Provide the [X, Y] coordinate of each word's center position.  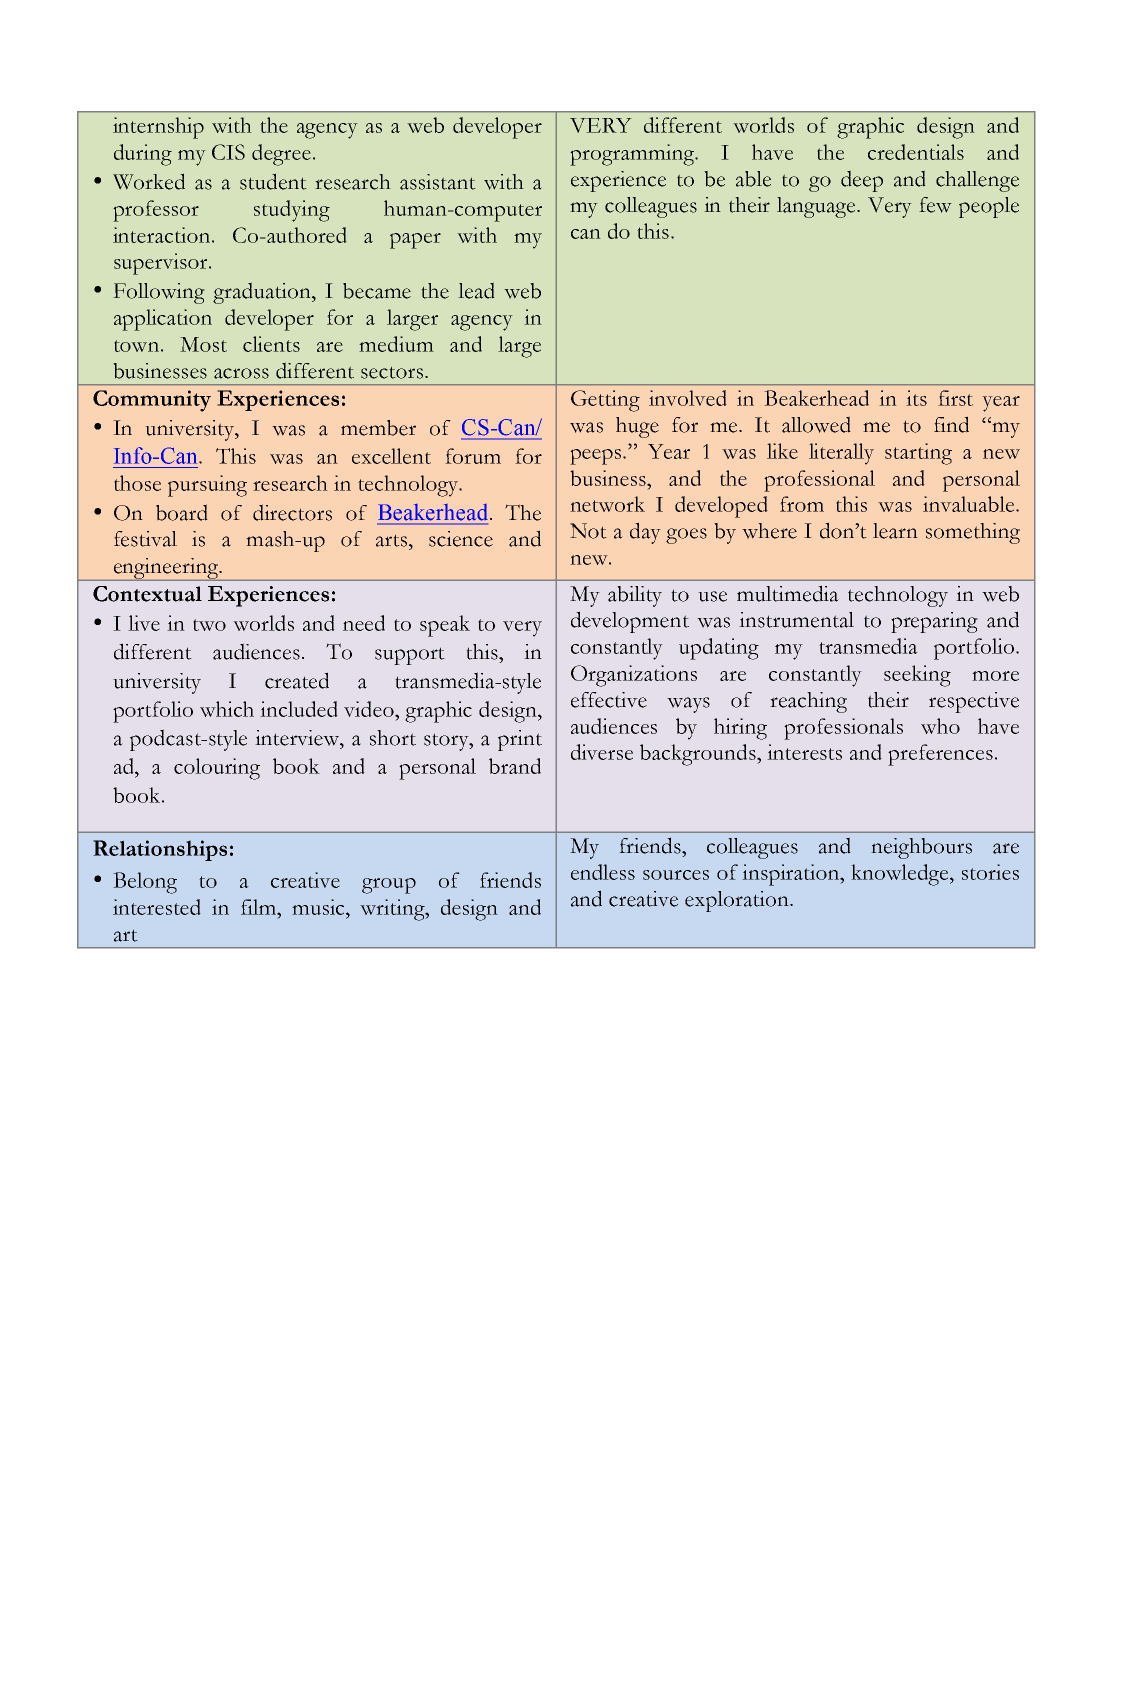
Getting [605, 401]
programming [633, 155]
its [916, 398]
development [630, 622]
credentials [916, 152]
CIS [228, 152]
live [144, 623]
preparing [934, 622]
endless [603, 872]
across [241, 373]
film [259, 907]
